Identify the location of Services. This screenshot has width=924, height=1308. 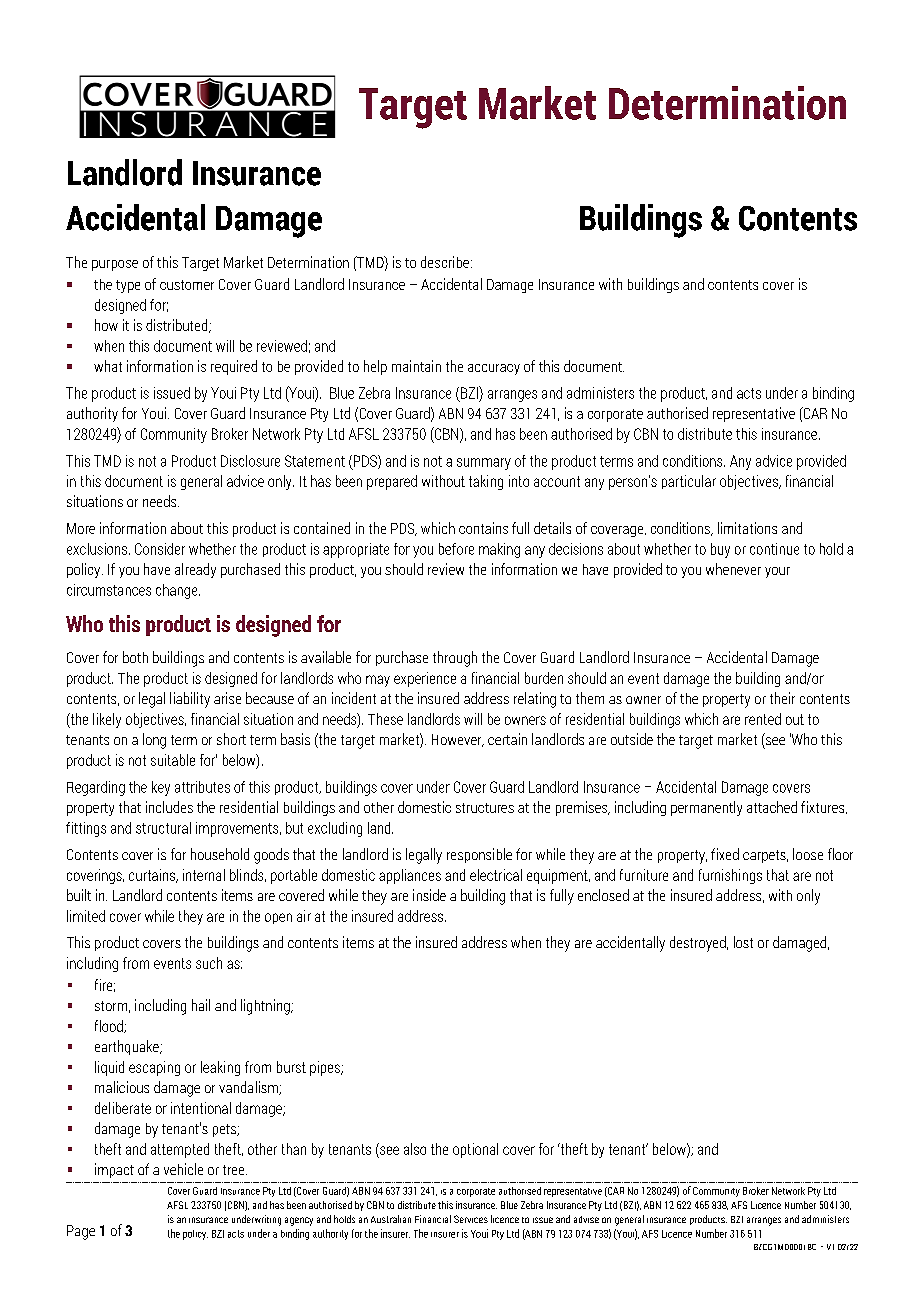
(471, 1219).
